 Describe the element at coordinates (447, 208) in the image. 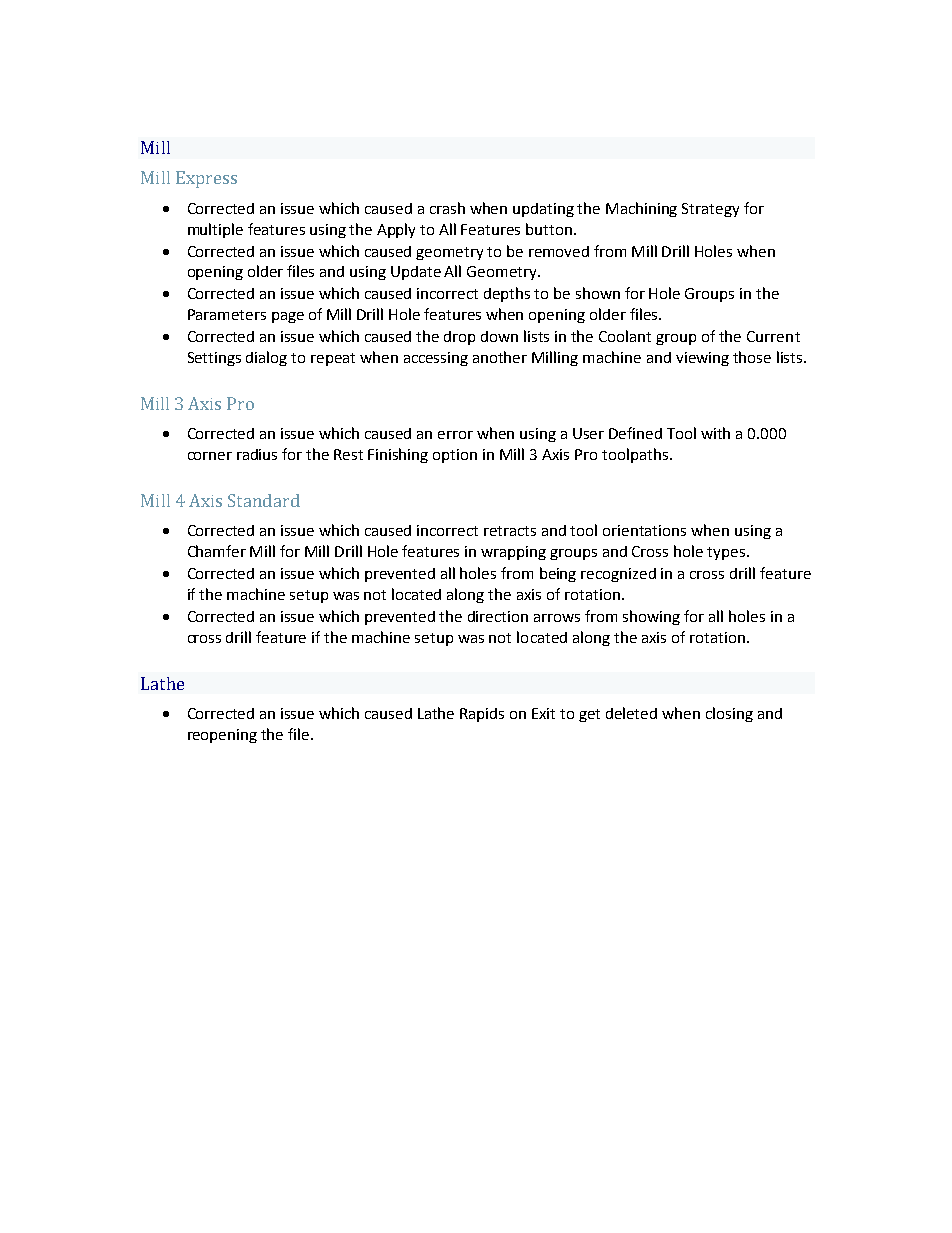

I see `crash` at that location.
